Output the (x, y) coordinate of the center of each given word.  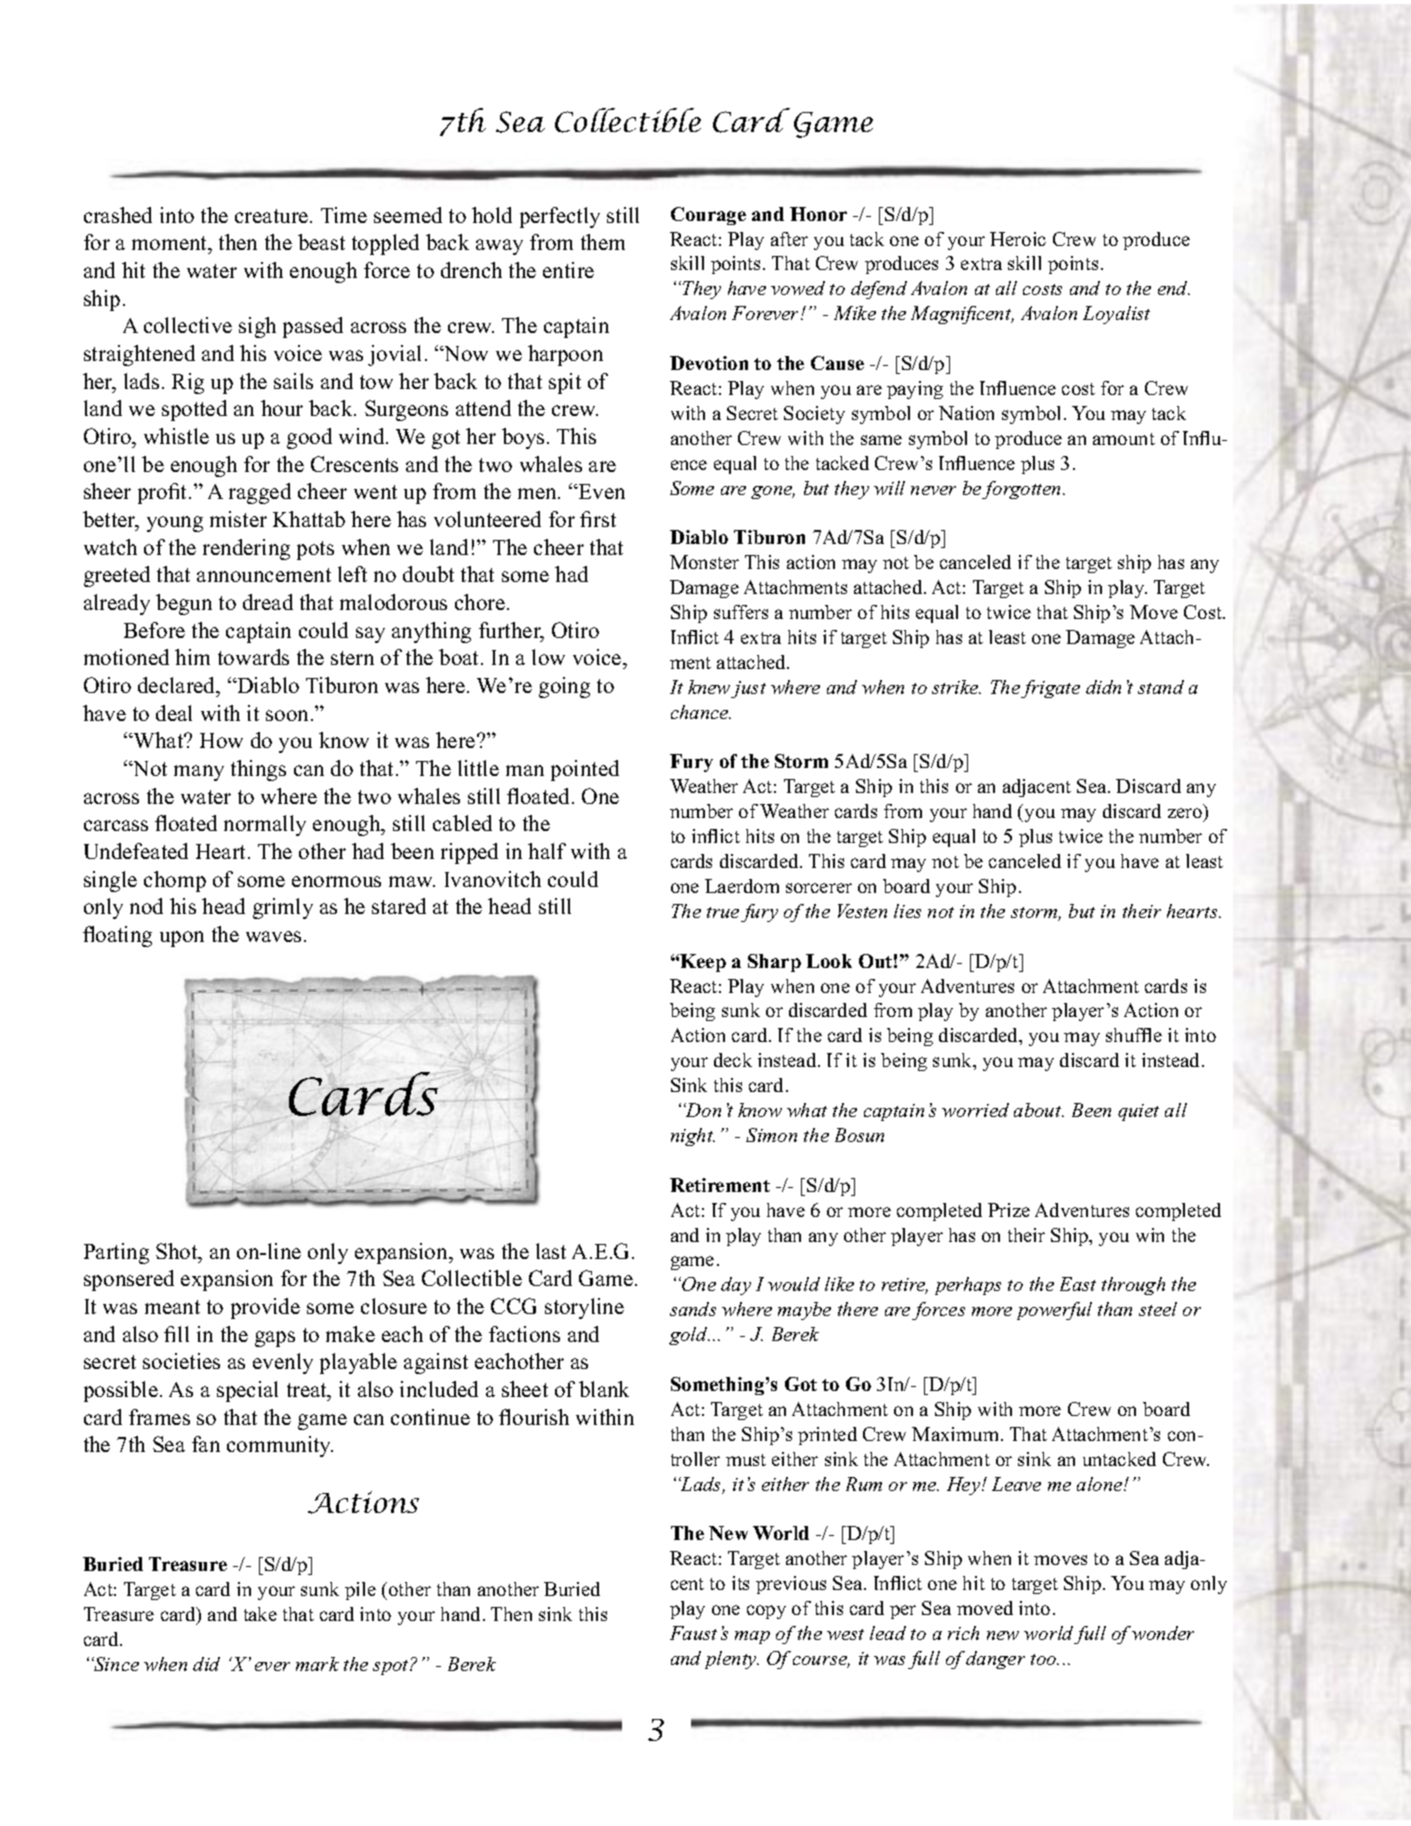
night (693, 1137)
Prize (1009, 1210)
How (221, 740)
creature (273, 216)
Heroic (1018, 239)
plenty (732, 1660)
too (1045, 1659)
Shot (178, 1251)
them (603, 242)
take (260, 1614)
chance (701, 712)
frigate (1050, 689)
